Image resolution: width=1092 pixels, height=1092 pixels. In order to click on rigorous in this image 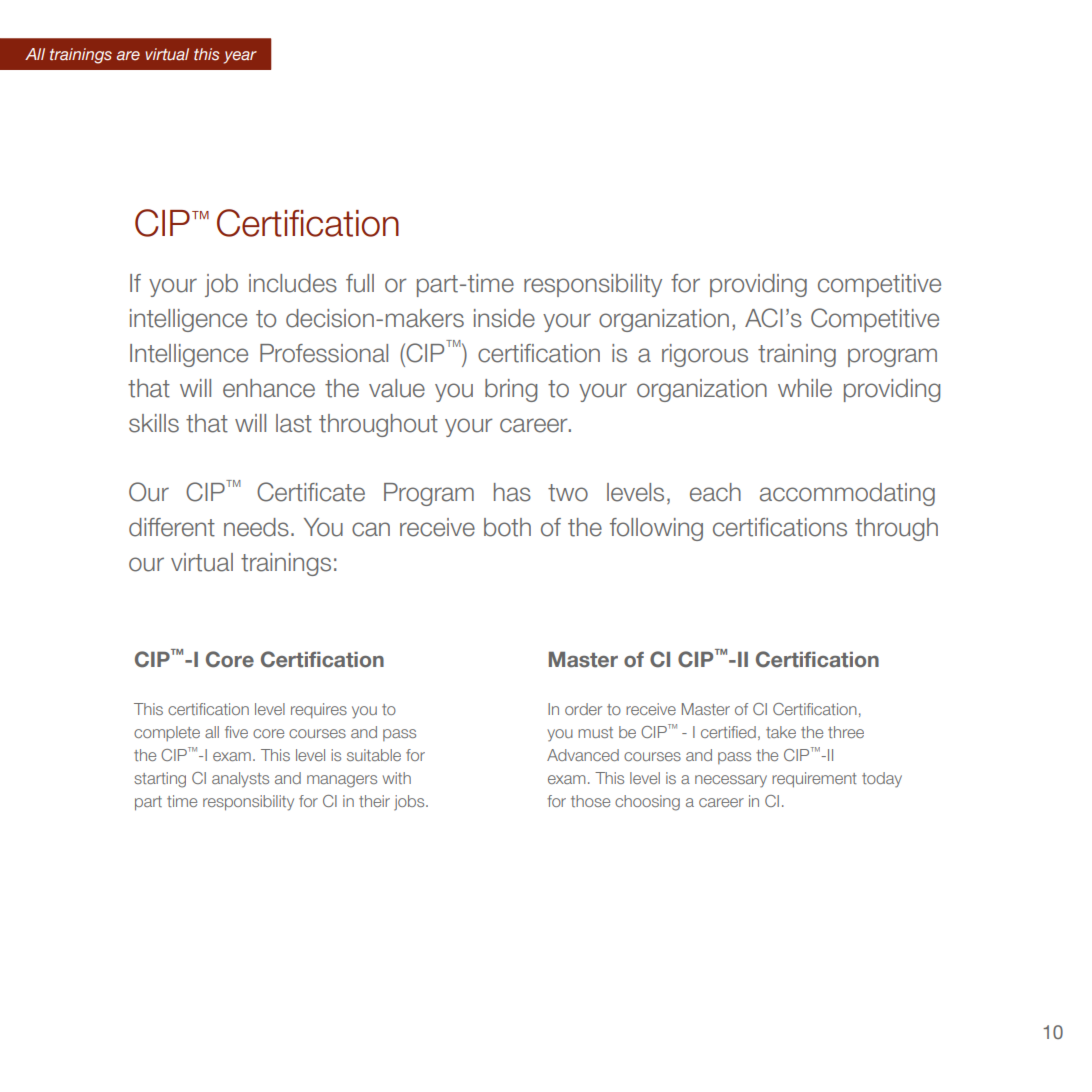, I will do `click(705, 355)`.
